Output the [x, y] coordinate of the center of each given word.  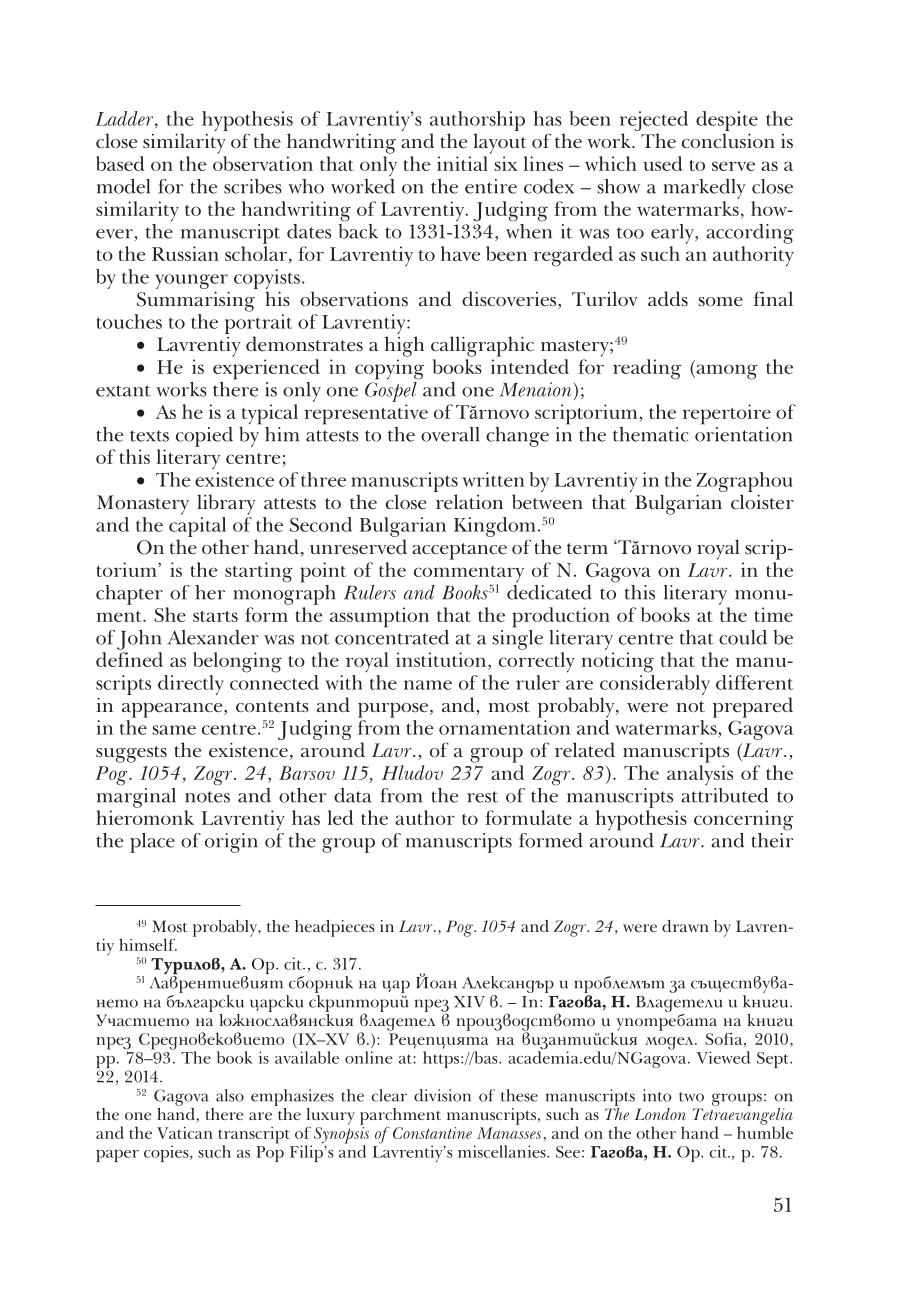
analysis [700, 775]
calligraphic [482, 346]
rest [482, 797]
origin [231, 843]
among [725, 372]
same [174, 730]
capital [197, 528]
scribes [253, 186]
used [662, 163]
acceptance [459, 551]
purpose [393, 710]
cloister [762, 502]
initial [462, 163]
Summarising [196, 302]
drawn [685, 926]
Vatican [185, 1133]
